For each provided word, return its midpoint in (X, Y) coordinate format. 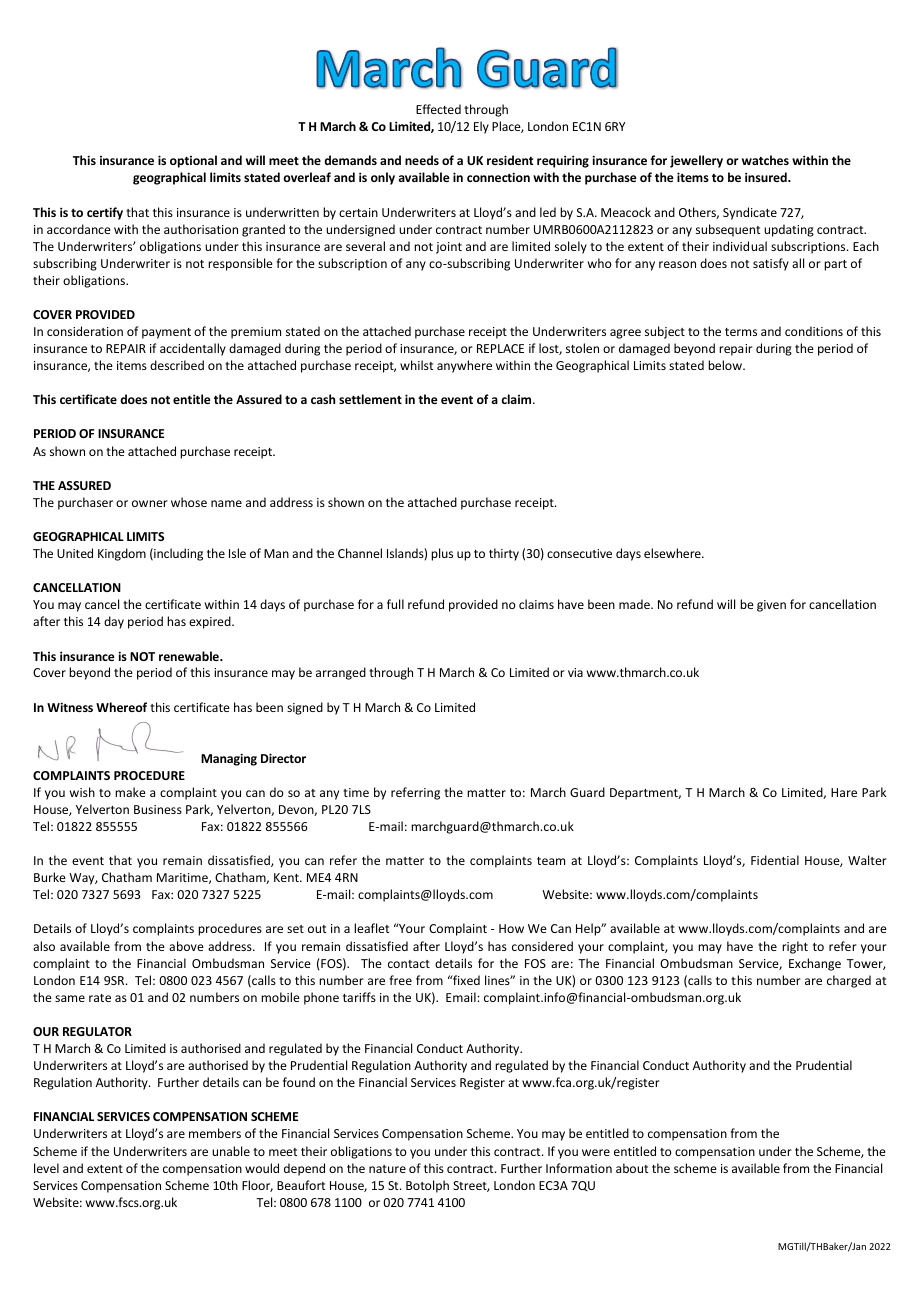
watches (765, 160)
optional (193, 161)
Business (158, 809)
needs (422, 160)
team (551, 861)
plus (442, 554)
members (215, 1133)
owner (150, 503)
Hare (844, 792)
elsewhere (673, 553)
